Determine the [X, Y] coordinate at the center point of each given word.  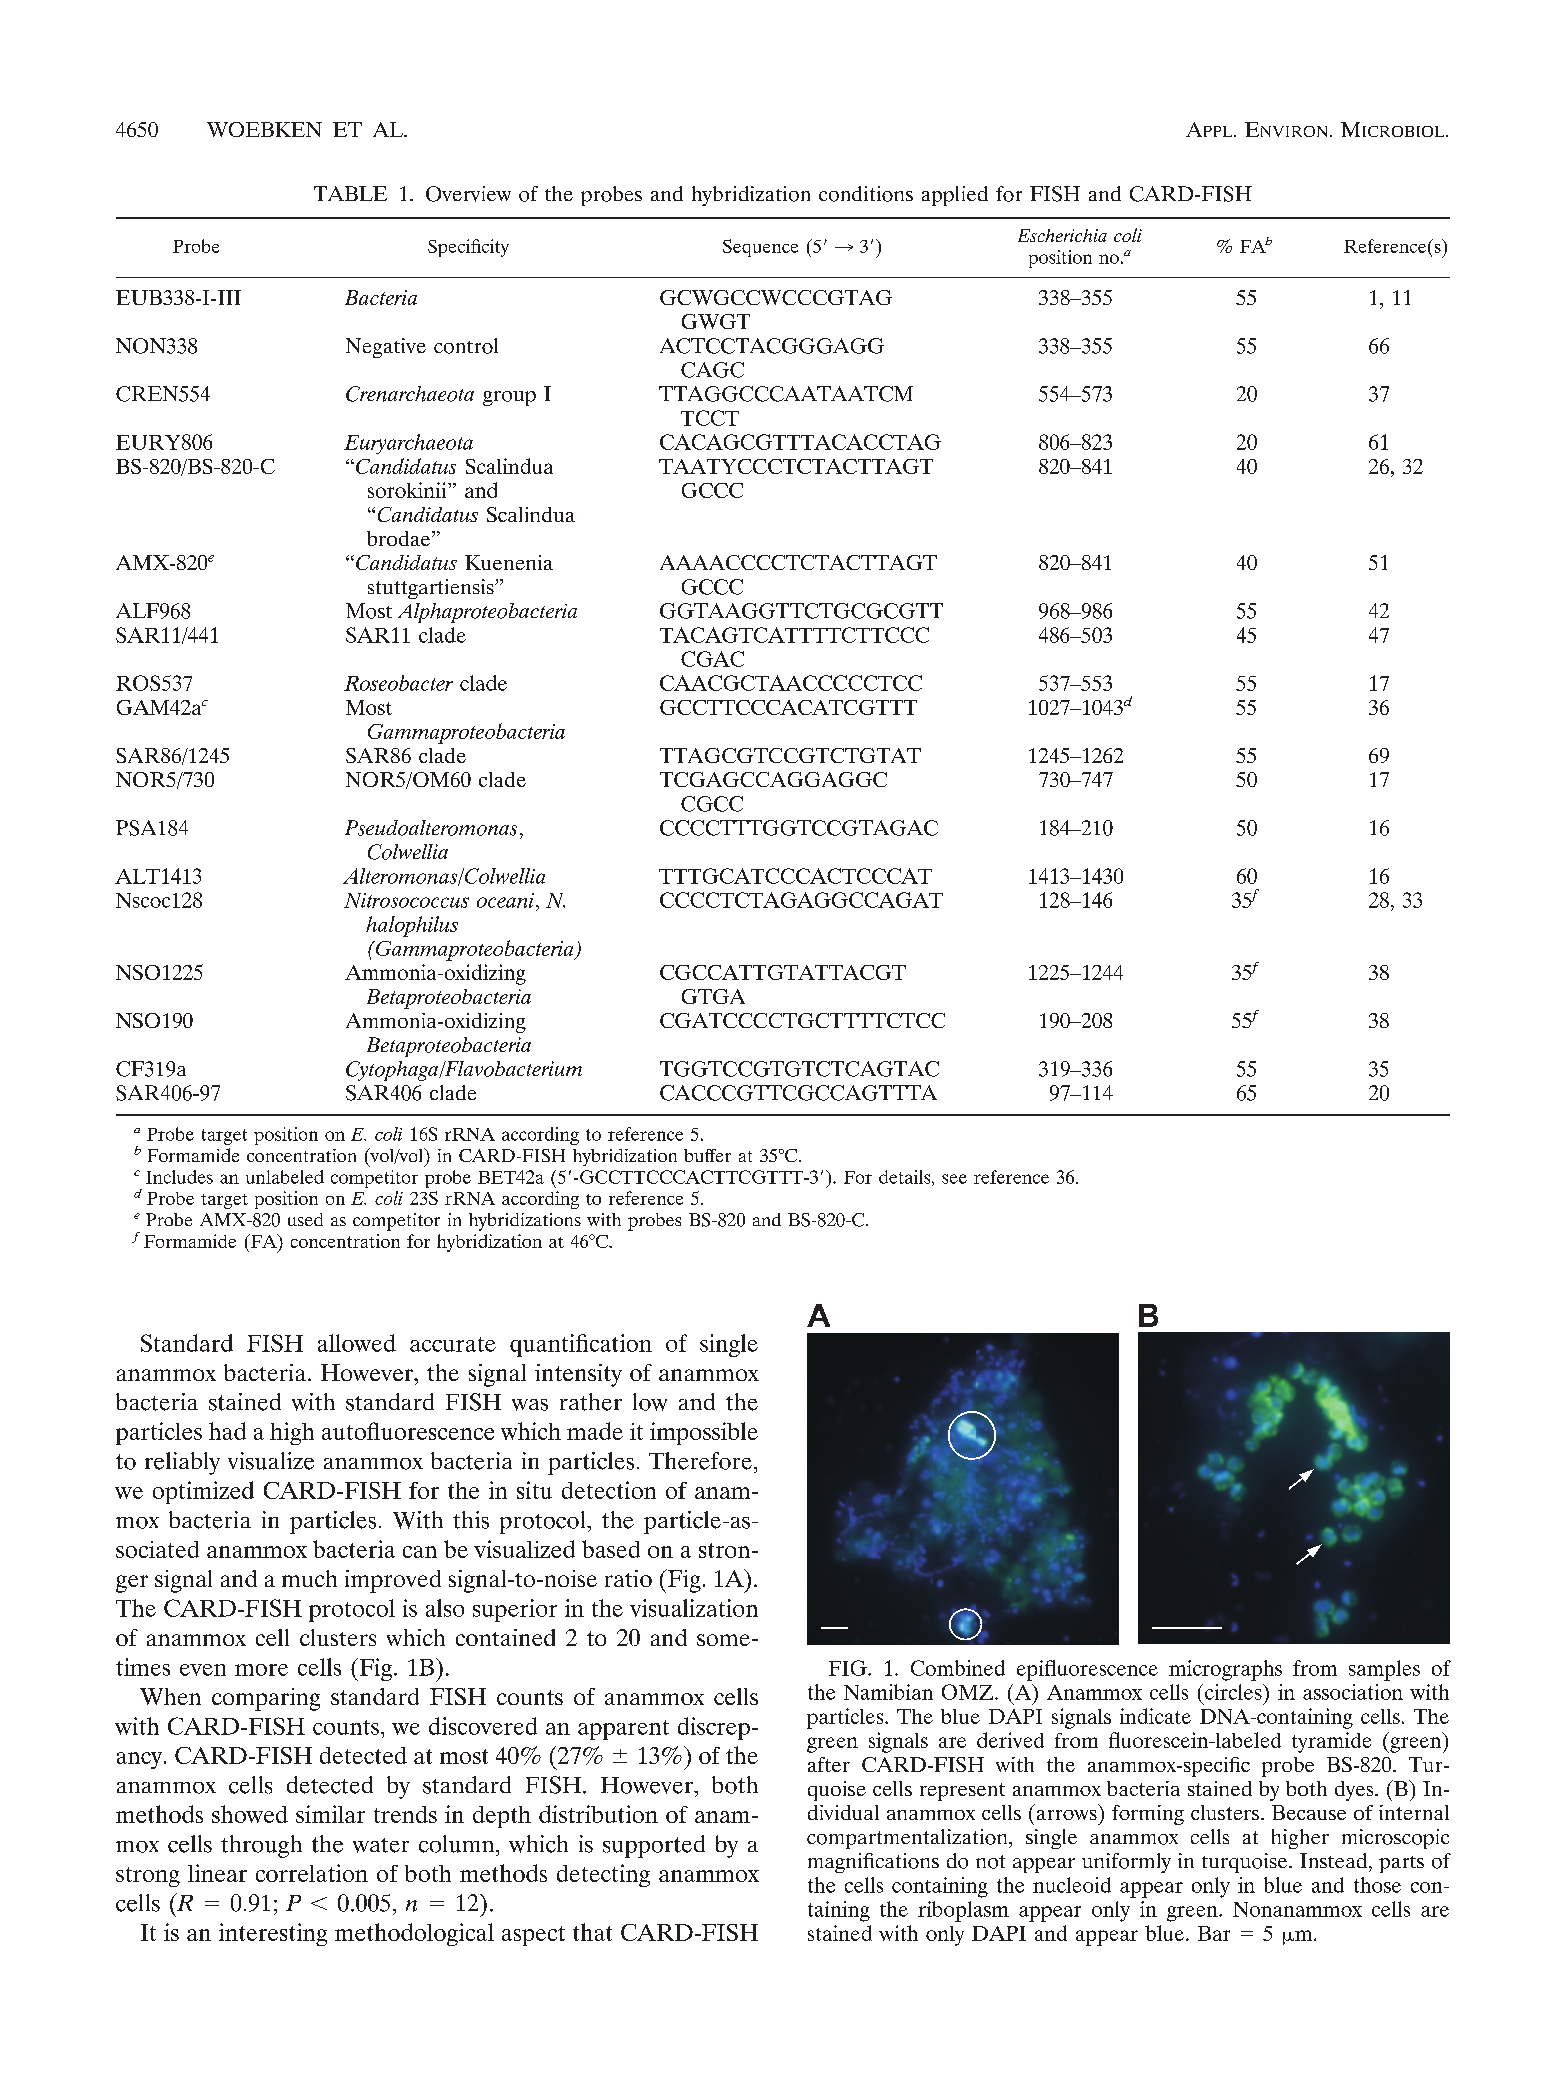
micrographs [1225, 1670]
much [309, 1578]
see [954, 1179]
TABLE [350, 193]
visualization [694, 1608]
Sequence [760, 248]
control [466, 346]
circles [1234, 1692]
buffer [707, 1155]
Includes [179, 1177]
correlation [312, 1873]
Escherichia [1062, 235]
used [305, 1219]
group [509, 398]
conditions [866, 194]
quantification [581, 1345]
